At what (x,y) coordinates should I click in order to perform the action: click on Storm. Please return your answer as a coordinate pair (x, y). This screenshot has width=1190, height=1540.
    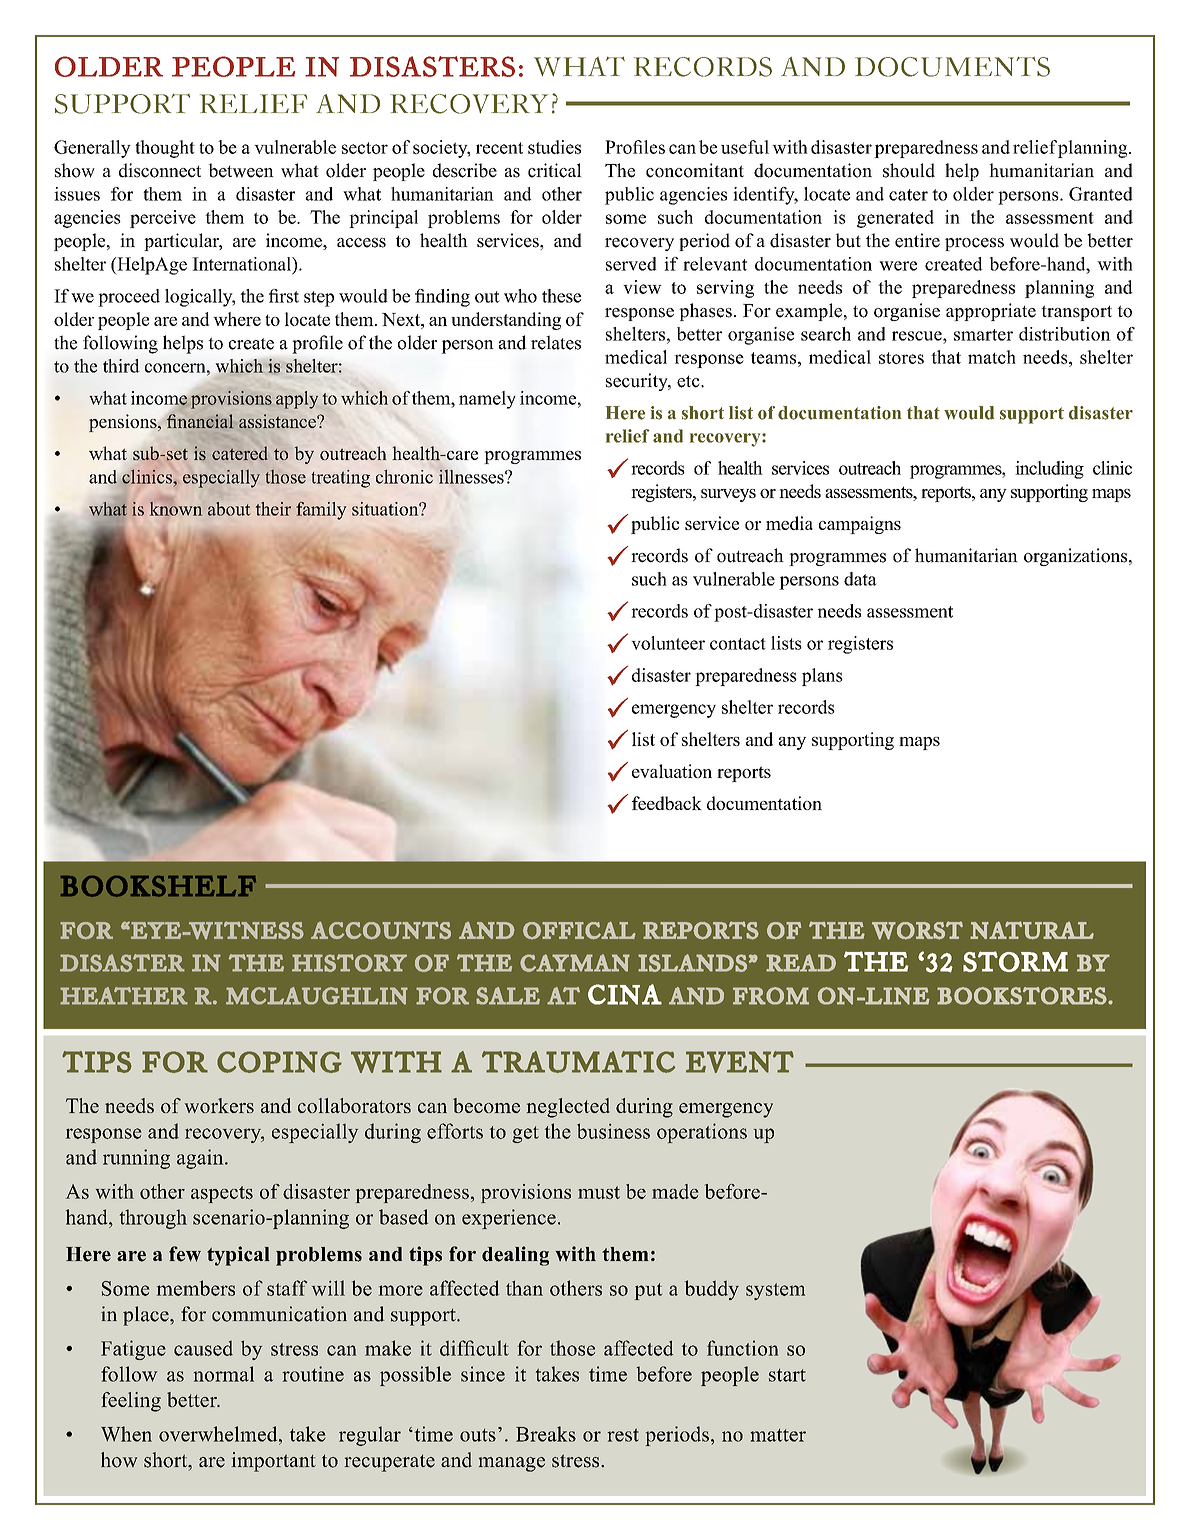
    Looking at the image, I should click on (1015, 961).
